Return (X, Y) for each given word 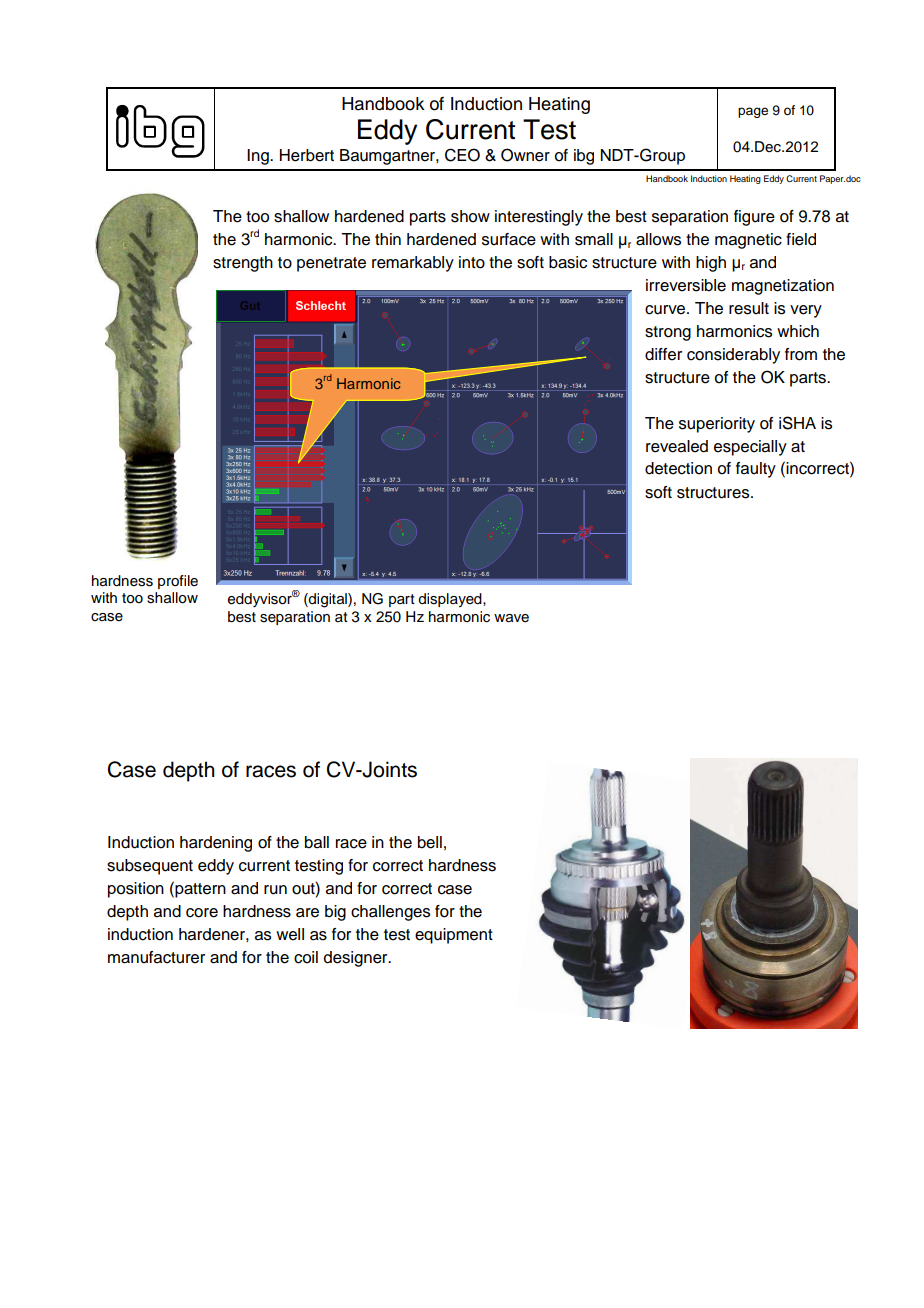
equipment (454, 936)
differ (663, 354)
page (753, 112)
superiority (717, 425)
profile (178, 582)
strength (243, 264)
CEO (462, 155)
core (202, 913)
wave (511, 618)
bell (430, 842)
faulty (756, 470)
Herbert (307, 155)
